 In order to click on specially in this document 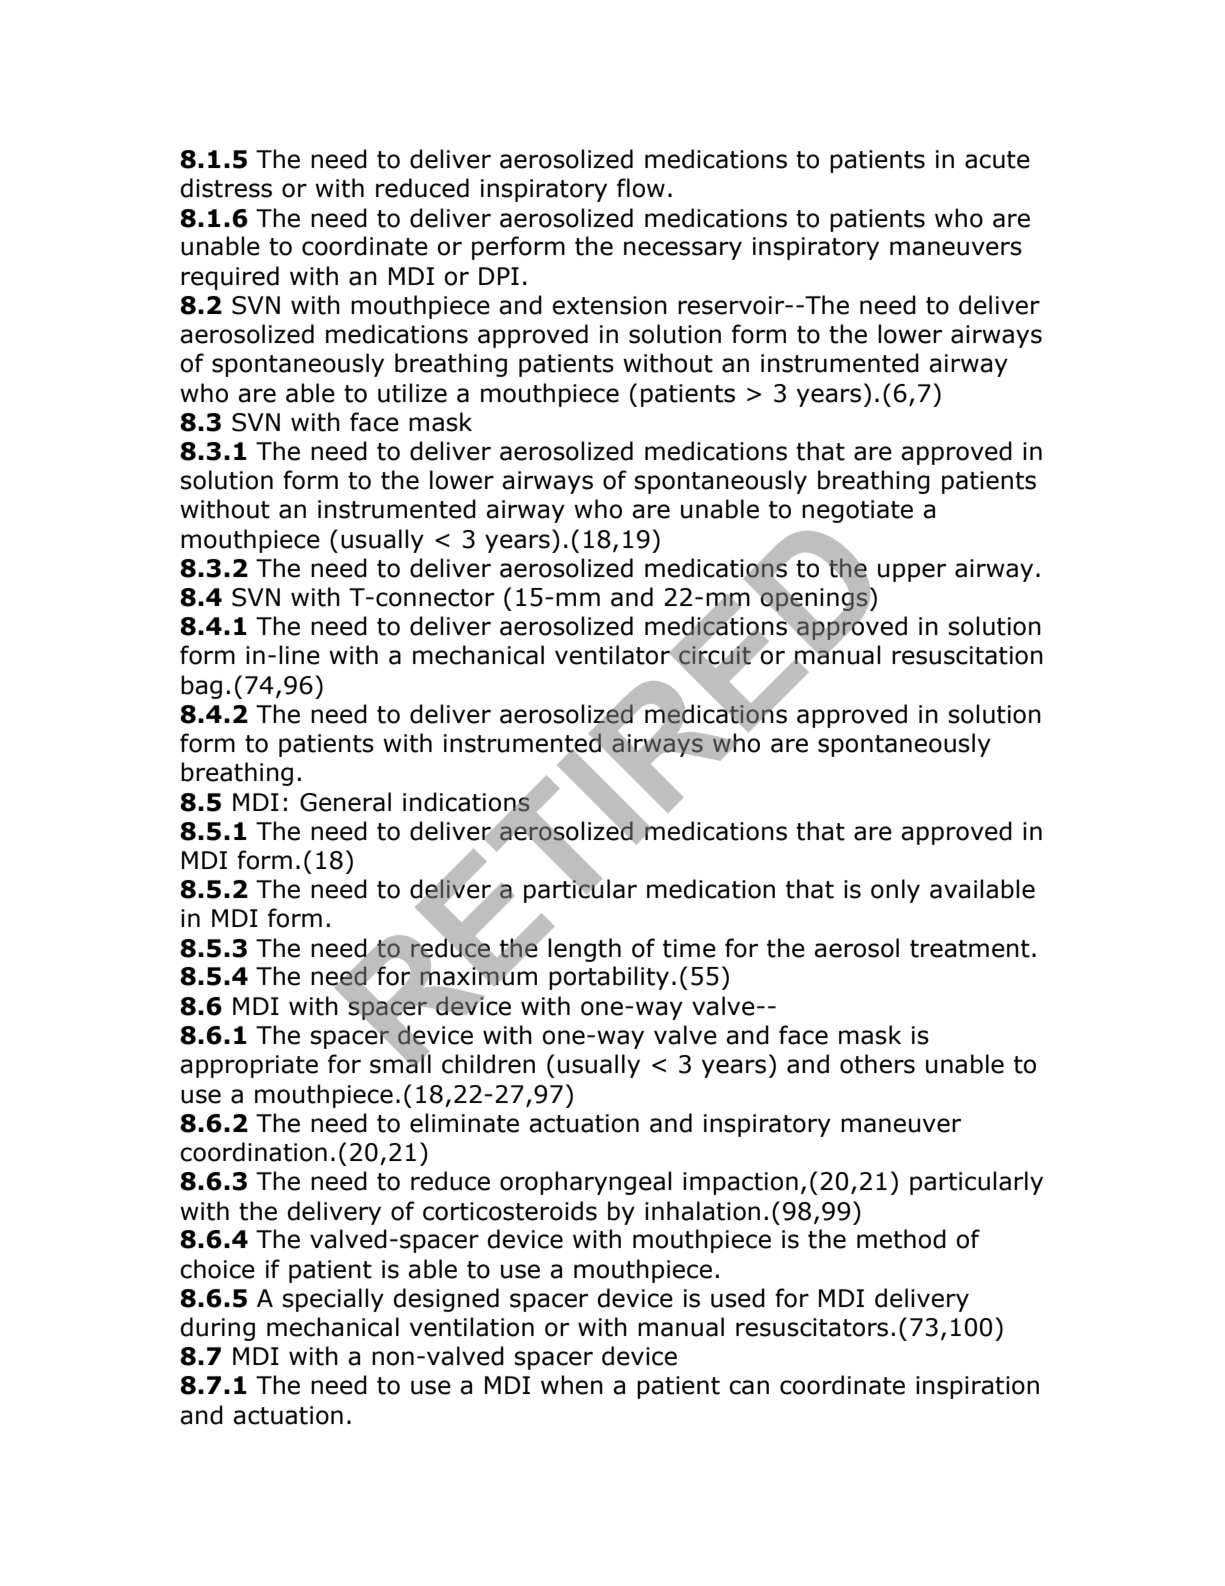, I will do `click(333, 1300)`.
